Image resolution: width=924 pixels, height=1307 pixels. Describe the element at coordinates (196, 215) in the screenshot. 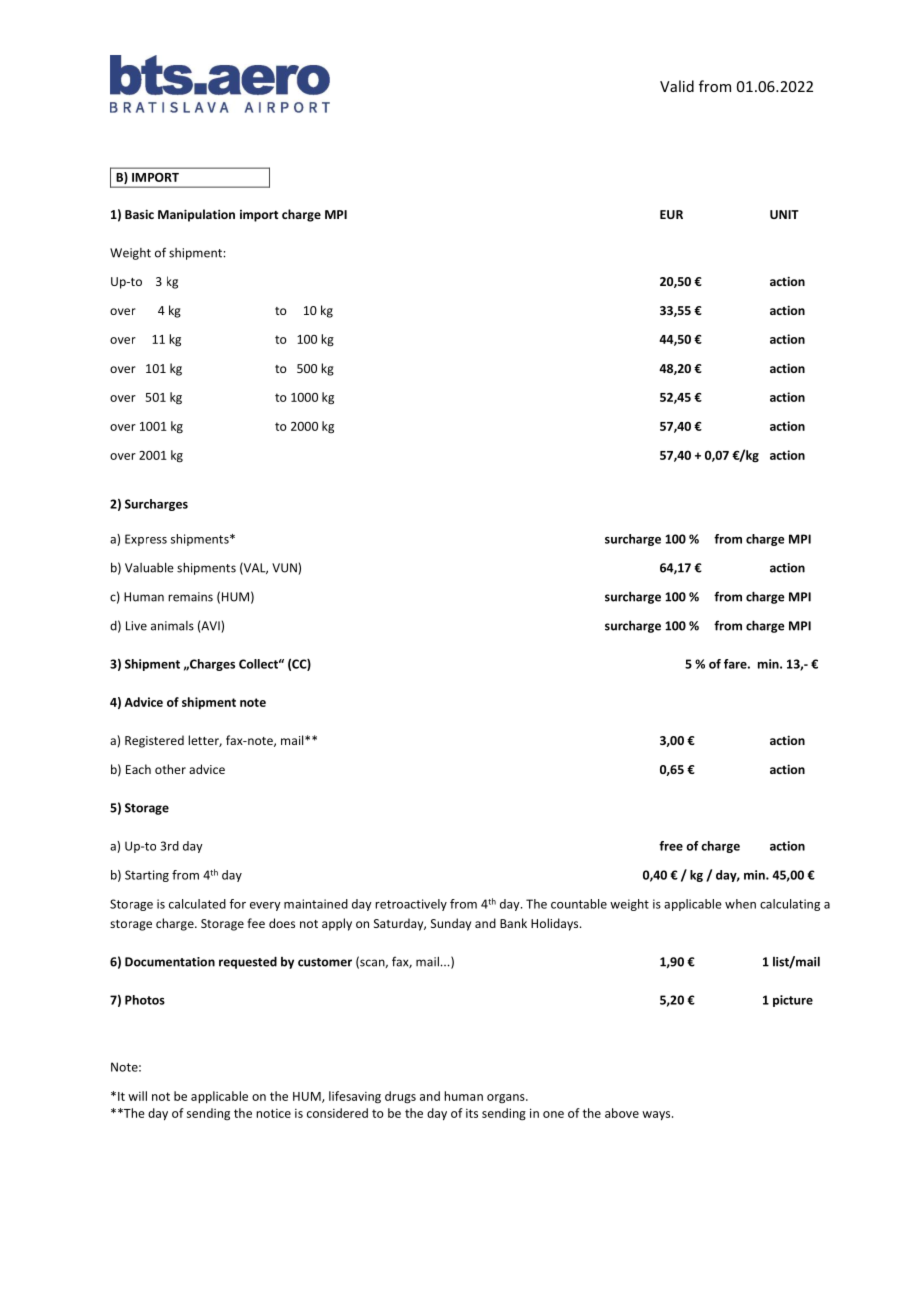

I see `Manipulation` at that location.
